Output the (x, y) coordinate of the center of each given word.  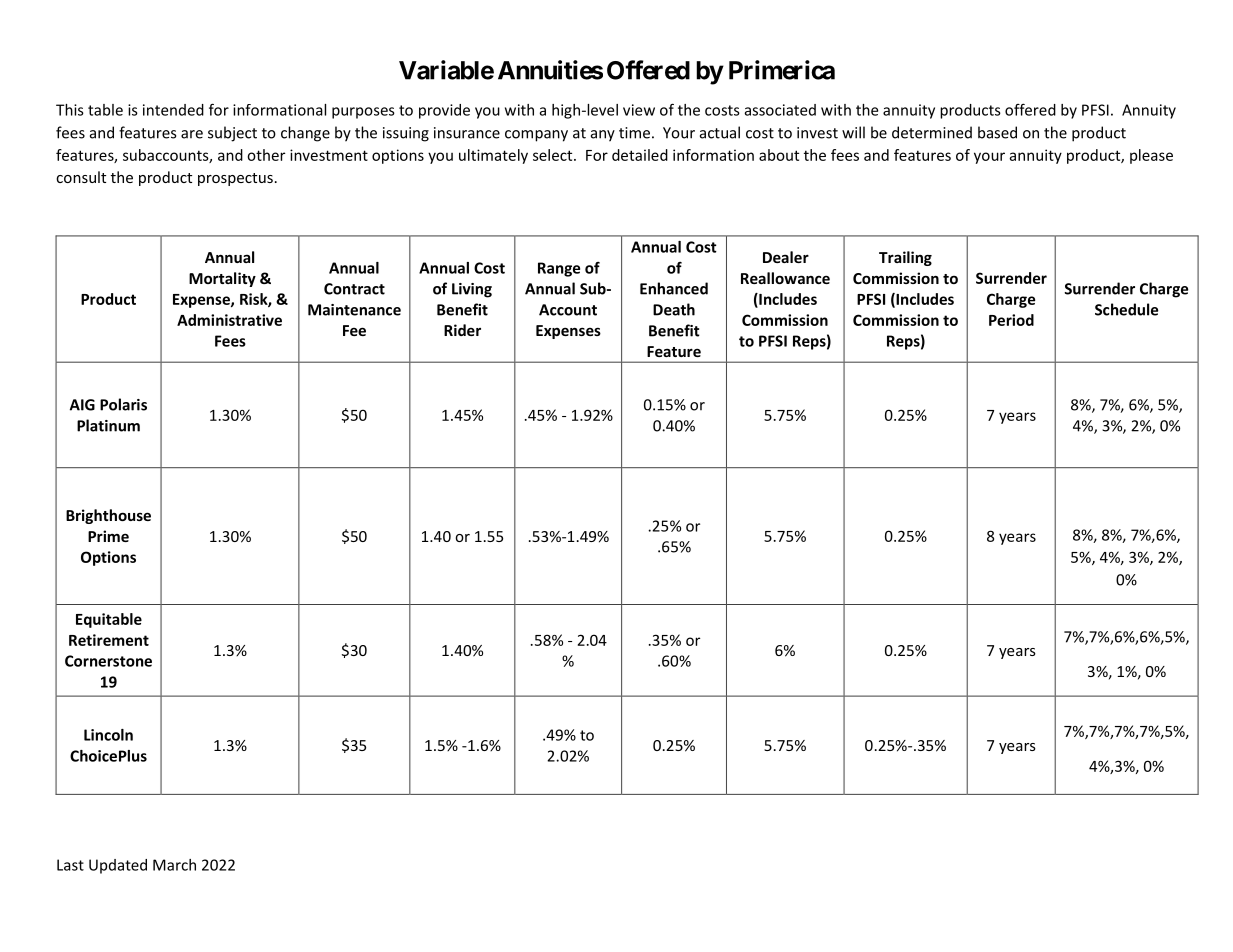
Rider (462, 330)
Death (674, 309)
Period (1011, 320)
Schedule (1126, 309)
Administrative (229, 320)
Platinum (108, 425)
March (174, 865)
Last (70, 865)
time (634, 133)
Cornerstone (108, 661)
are (192, 134)
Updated (118, 866)
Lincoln (108, 735)
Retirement (109, 640)
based (997, 132)
